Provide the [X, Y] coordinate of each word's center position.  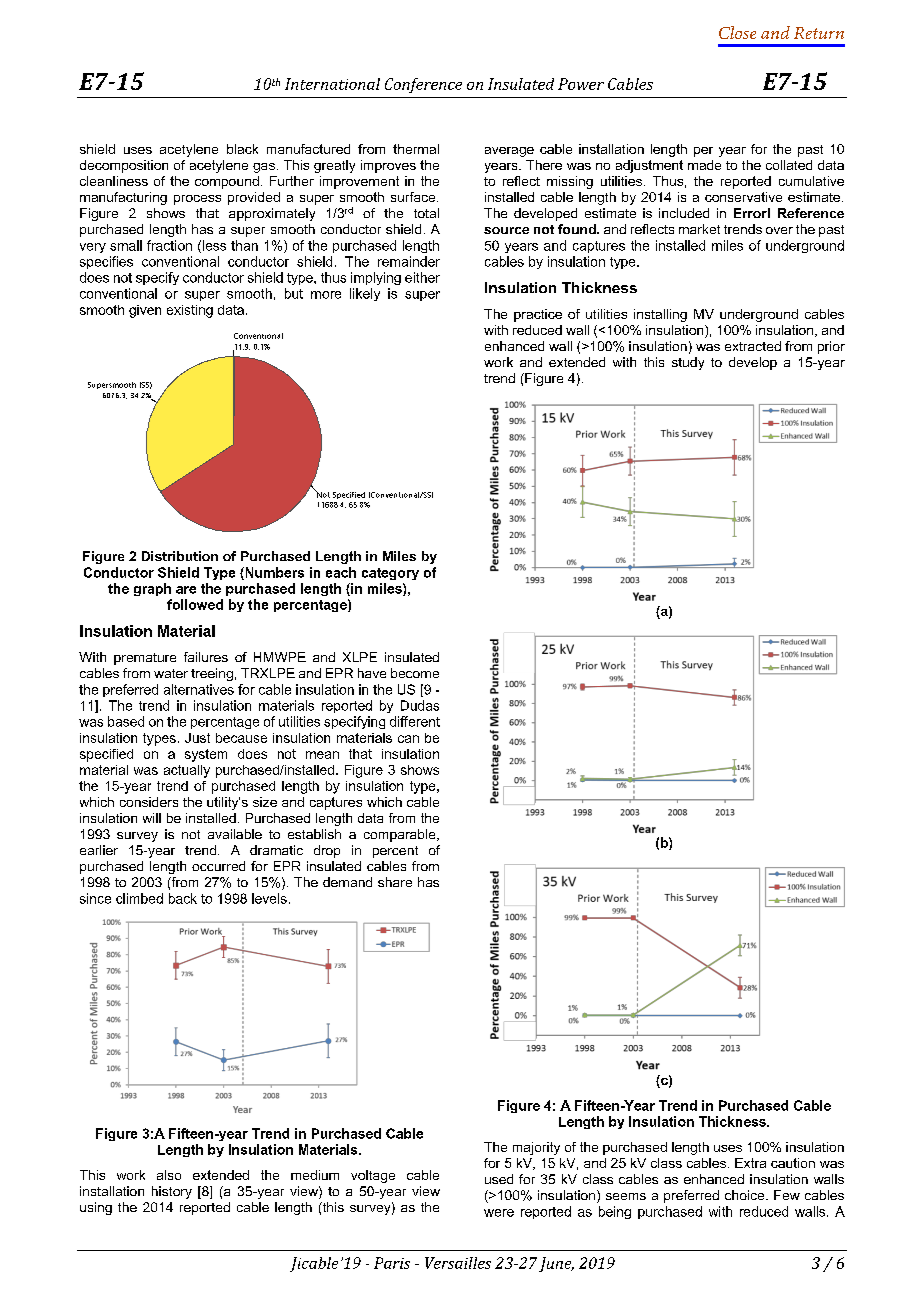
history [172, 1192]
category [390, 574]
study [688, 363]
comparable [401, 835]
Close [737, 32]
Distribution [180, 556]
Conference [423, 85]
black [242, 149]
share [395, 882]
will [152, 818]
